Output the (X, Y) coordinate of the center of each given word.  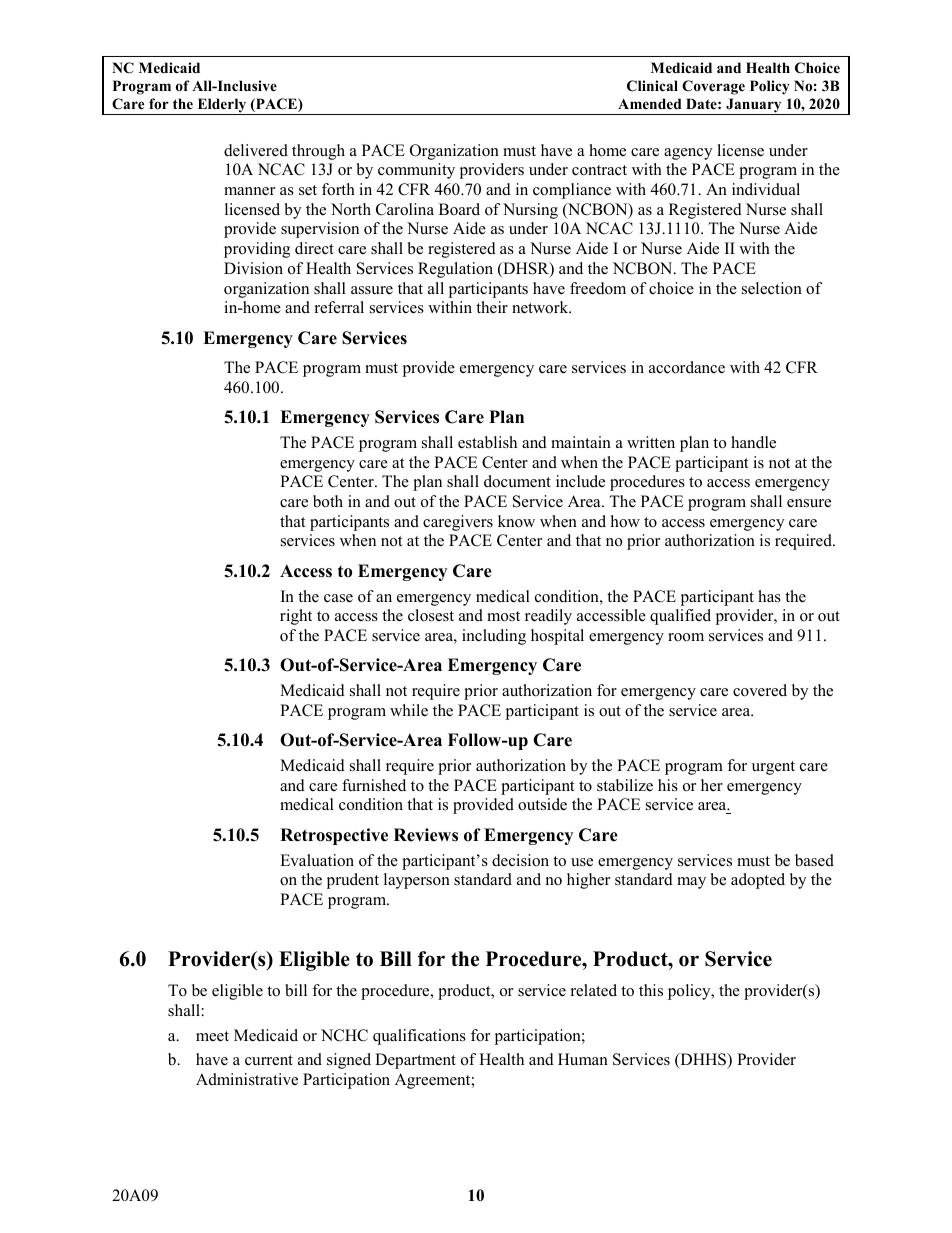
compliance (572, 191)
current (269, 1060)
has (769, 596)
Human (583, 1059)
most (503, 616)
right (296, 617)
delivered (256, 150)
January (754, 106)
